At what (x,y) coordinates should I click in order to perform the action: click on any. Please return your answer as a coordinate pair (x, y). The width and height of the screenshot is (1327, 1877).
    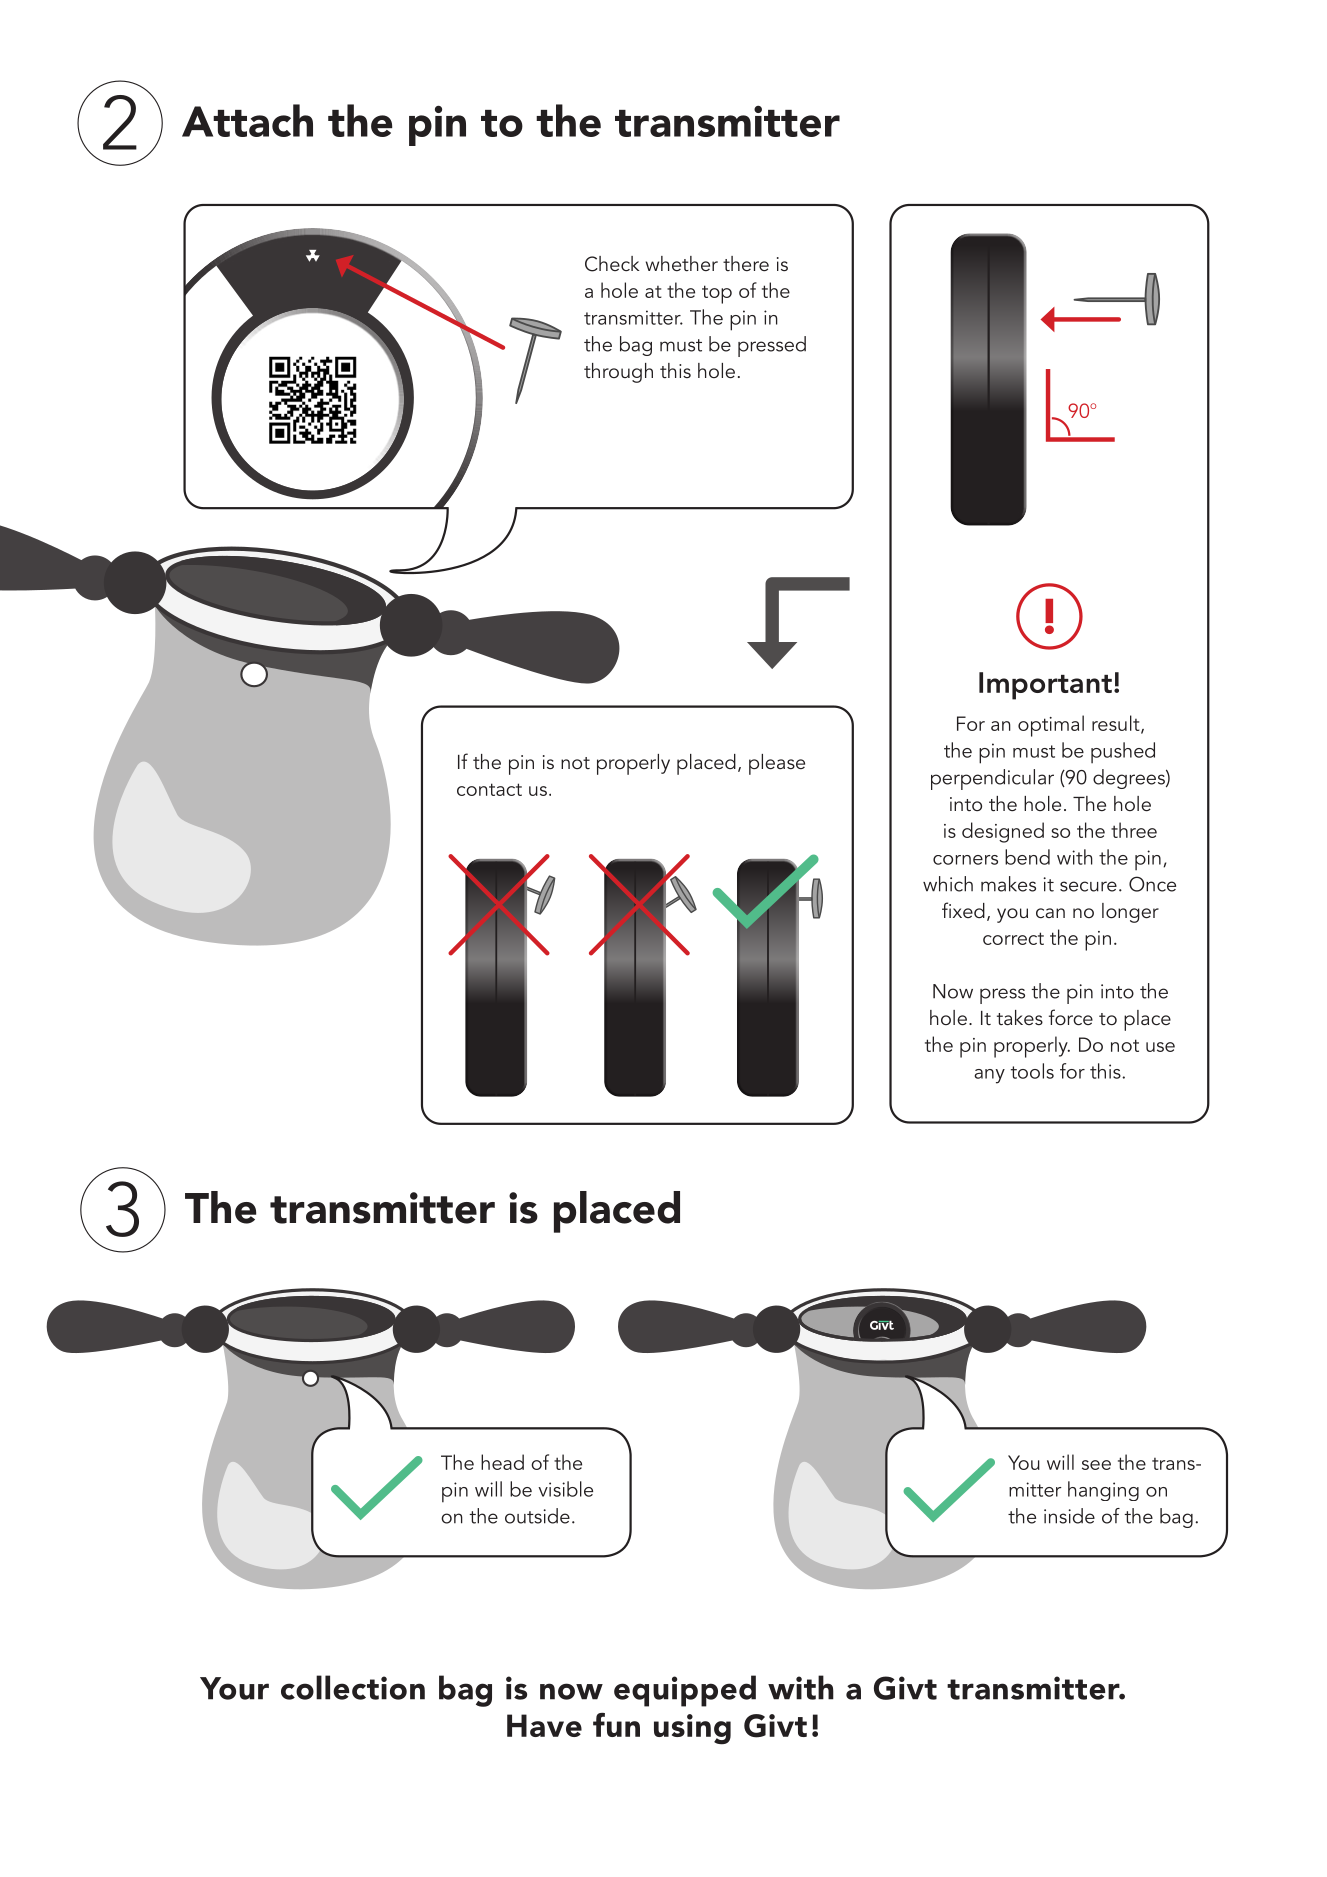
    Looking at the image, I should click on (990, 1076).
